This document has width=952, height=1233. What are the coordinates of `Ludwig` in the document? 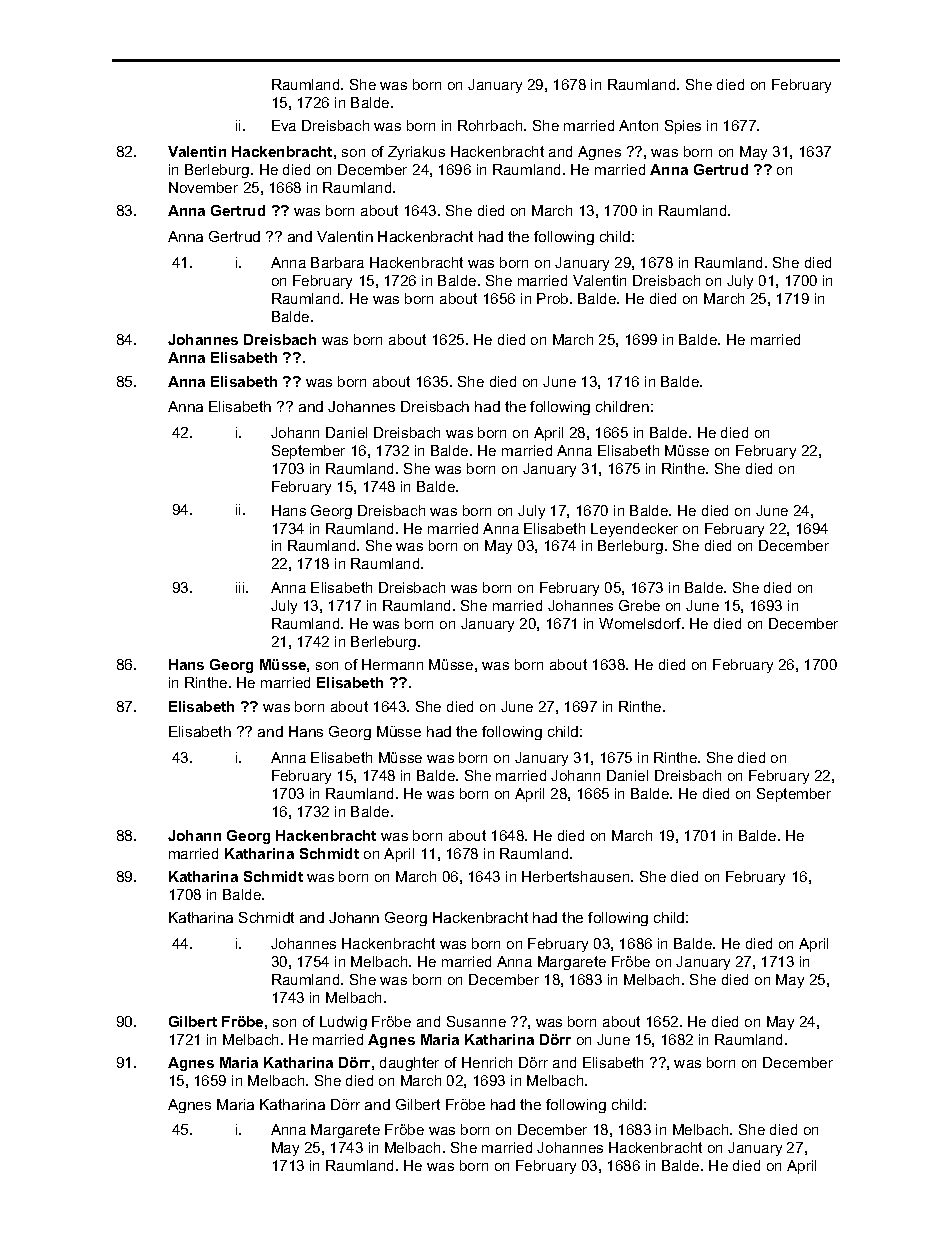 It's located at (343, 1023).
